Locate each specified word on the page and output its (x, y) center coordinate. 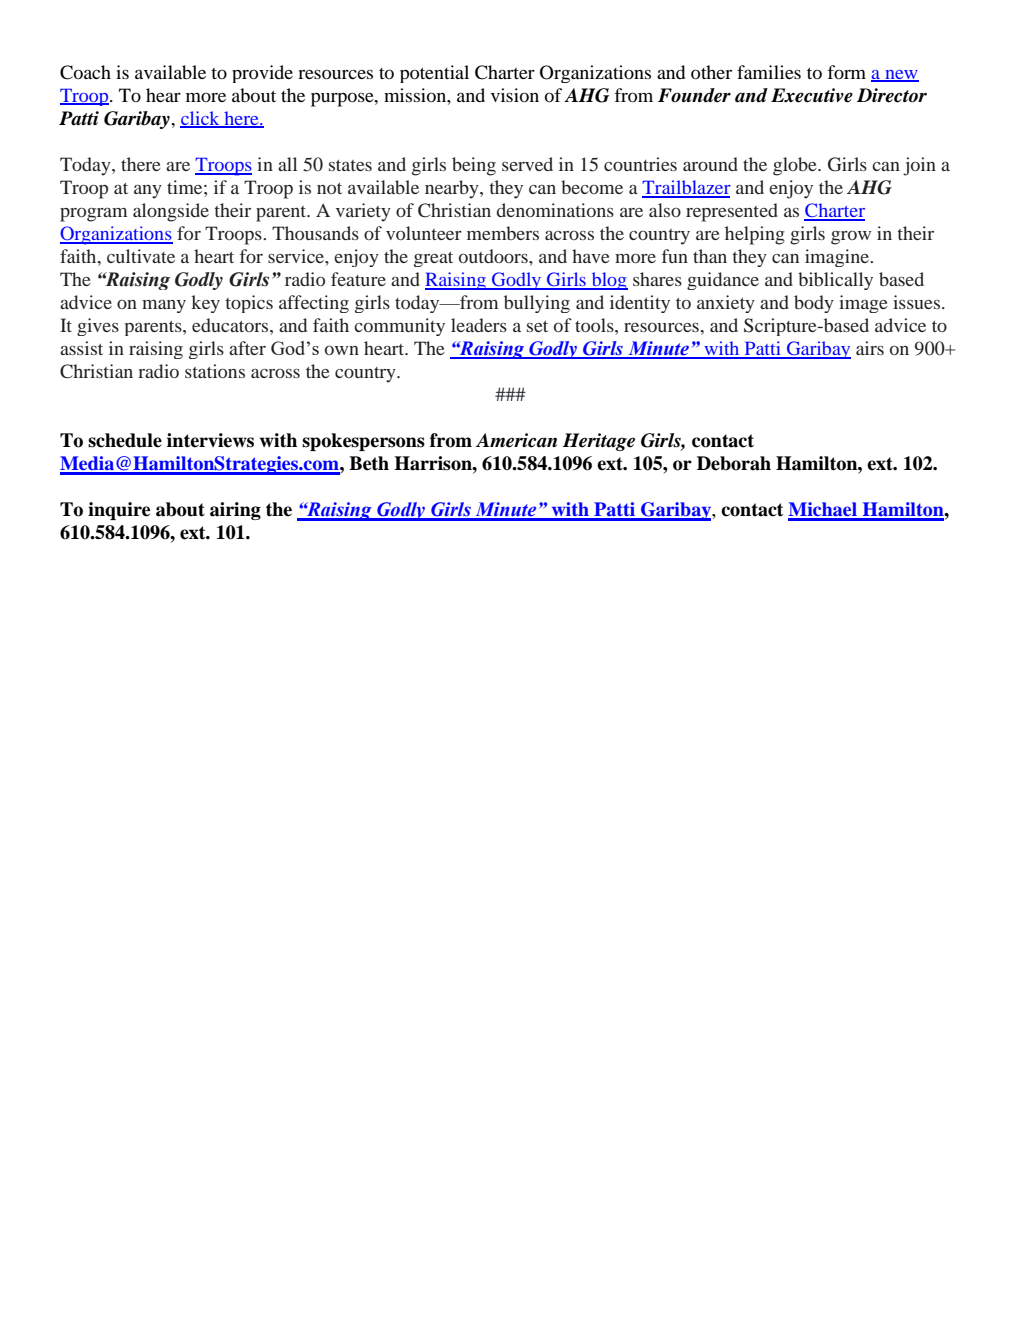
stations (215, 371)
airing (235, 511)
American (516, 440)
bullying (537, 304)
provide (262, 74)
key (205, 304)
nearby (453, 189)
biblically (835, 281)
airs (870, 348)
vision (515, 95)
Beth (369, 463)
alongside (171, 212)
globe (796, 166)
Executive (812, 95)
